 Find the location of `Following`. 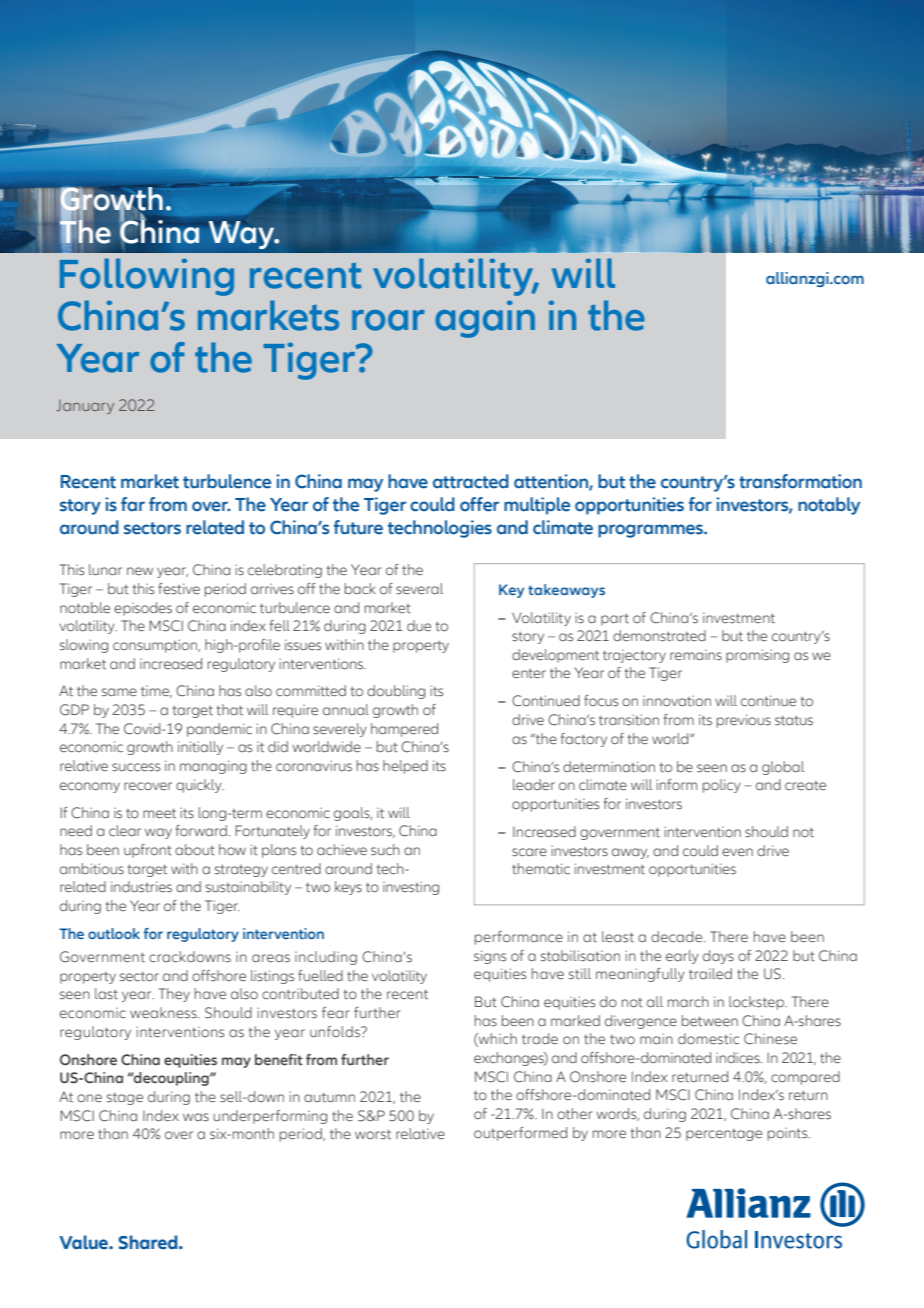

Following is located at coordinates (147, 277).
